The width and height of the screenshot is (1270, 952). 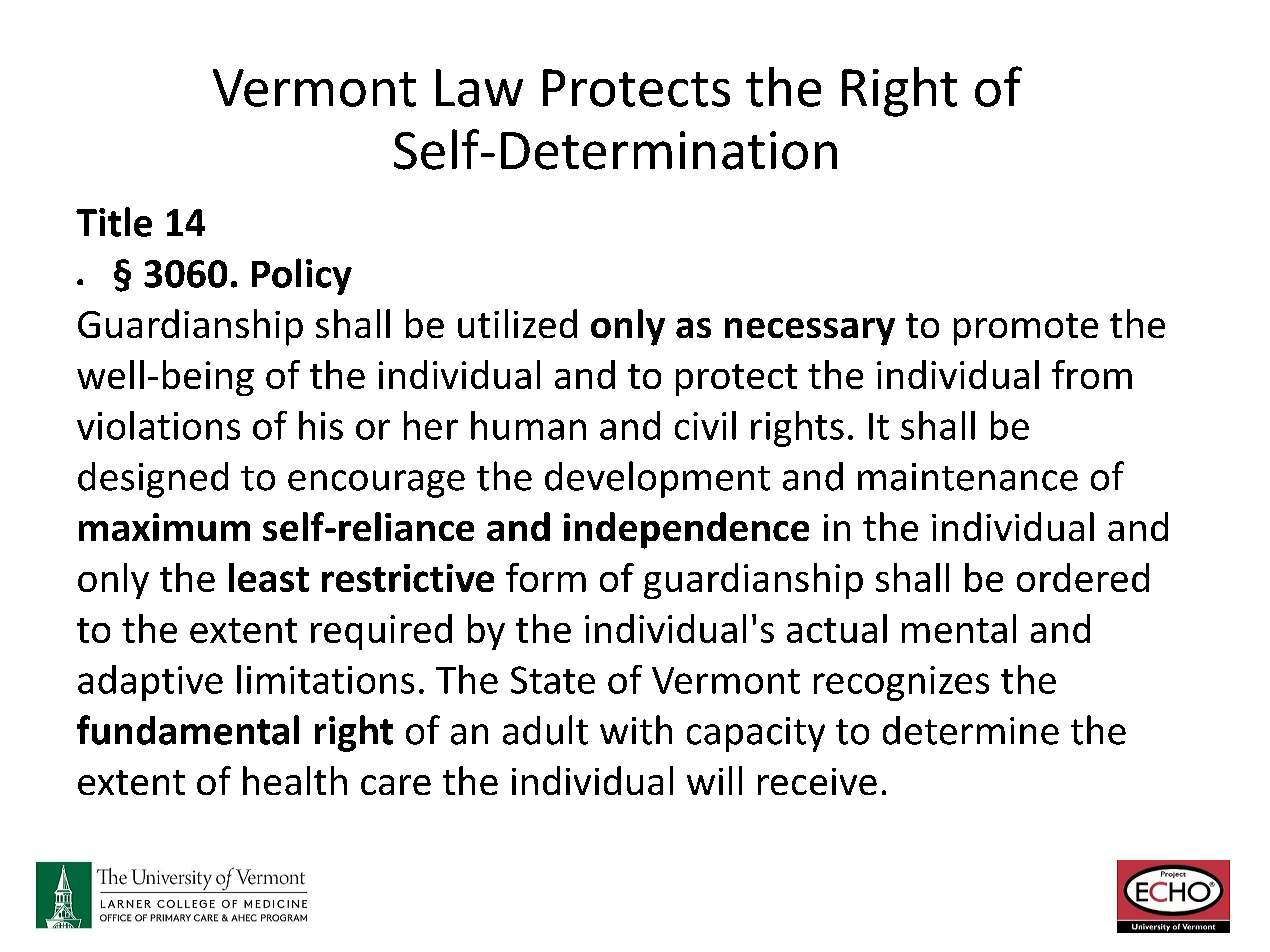 What do you see at coordinates (479, 88) in the screenshot?
I see `Law` at bounding box center [479, 88].
